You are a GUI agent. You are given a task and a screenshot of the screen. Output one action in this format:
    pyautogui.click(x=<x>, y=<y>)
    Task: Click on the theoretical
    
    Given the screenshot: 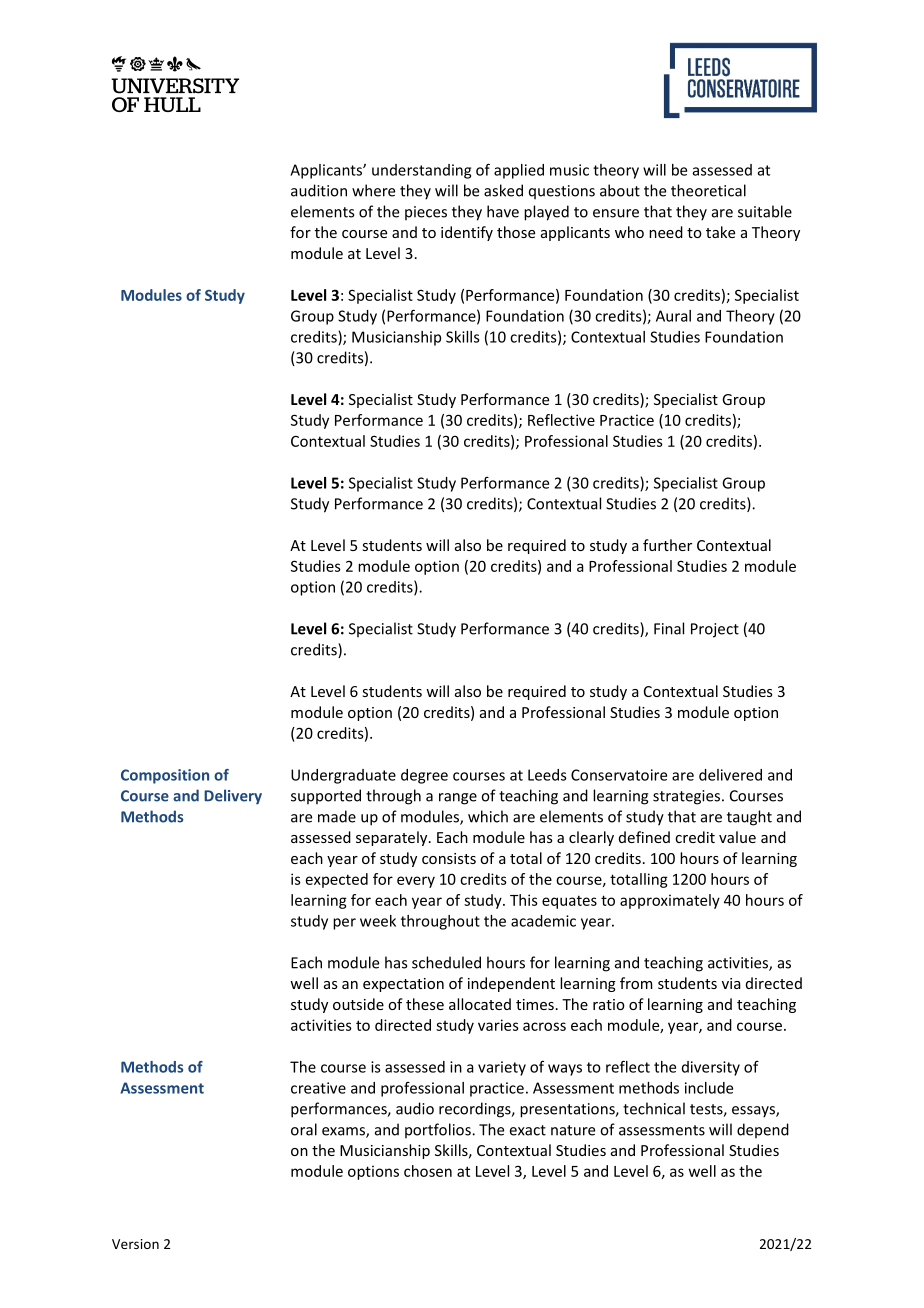 What is the action you would take?
    pyautogui.click(x=708, y=190)
